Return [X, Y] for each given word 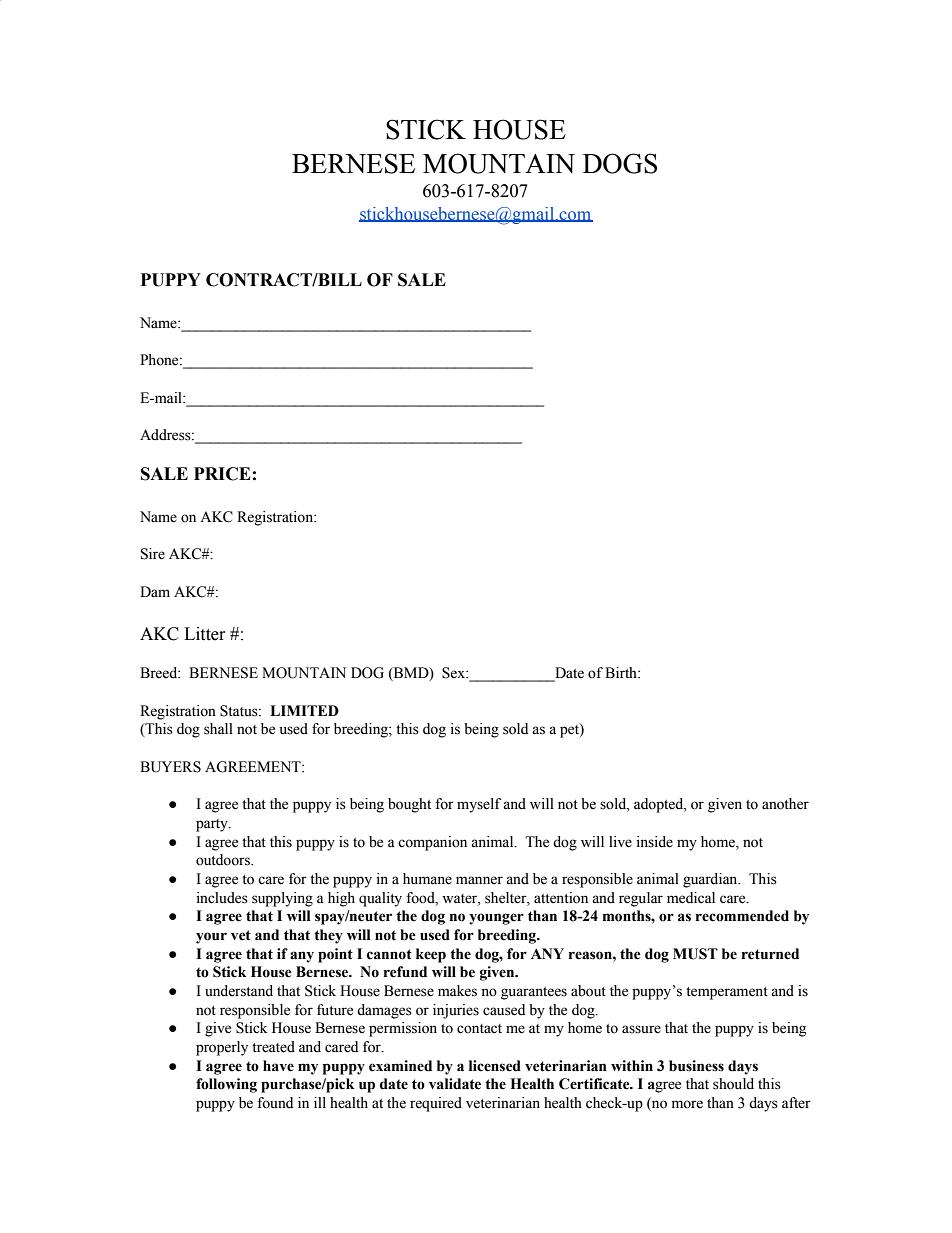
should [733, 1084]
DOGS [620, 163]
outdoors [224, 860]
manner [479, 880]
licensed [495, 1066]
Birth [622, 672]
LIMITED [304, 710]
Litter [205, 634]
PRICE [222, 474]
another [785, 804]
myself [479, 805]
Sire [153, 554]
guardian [711, 880]
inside [655, 842]
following [226, 1085]
